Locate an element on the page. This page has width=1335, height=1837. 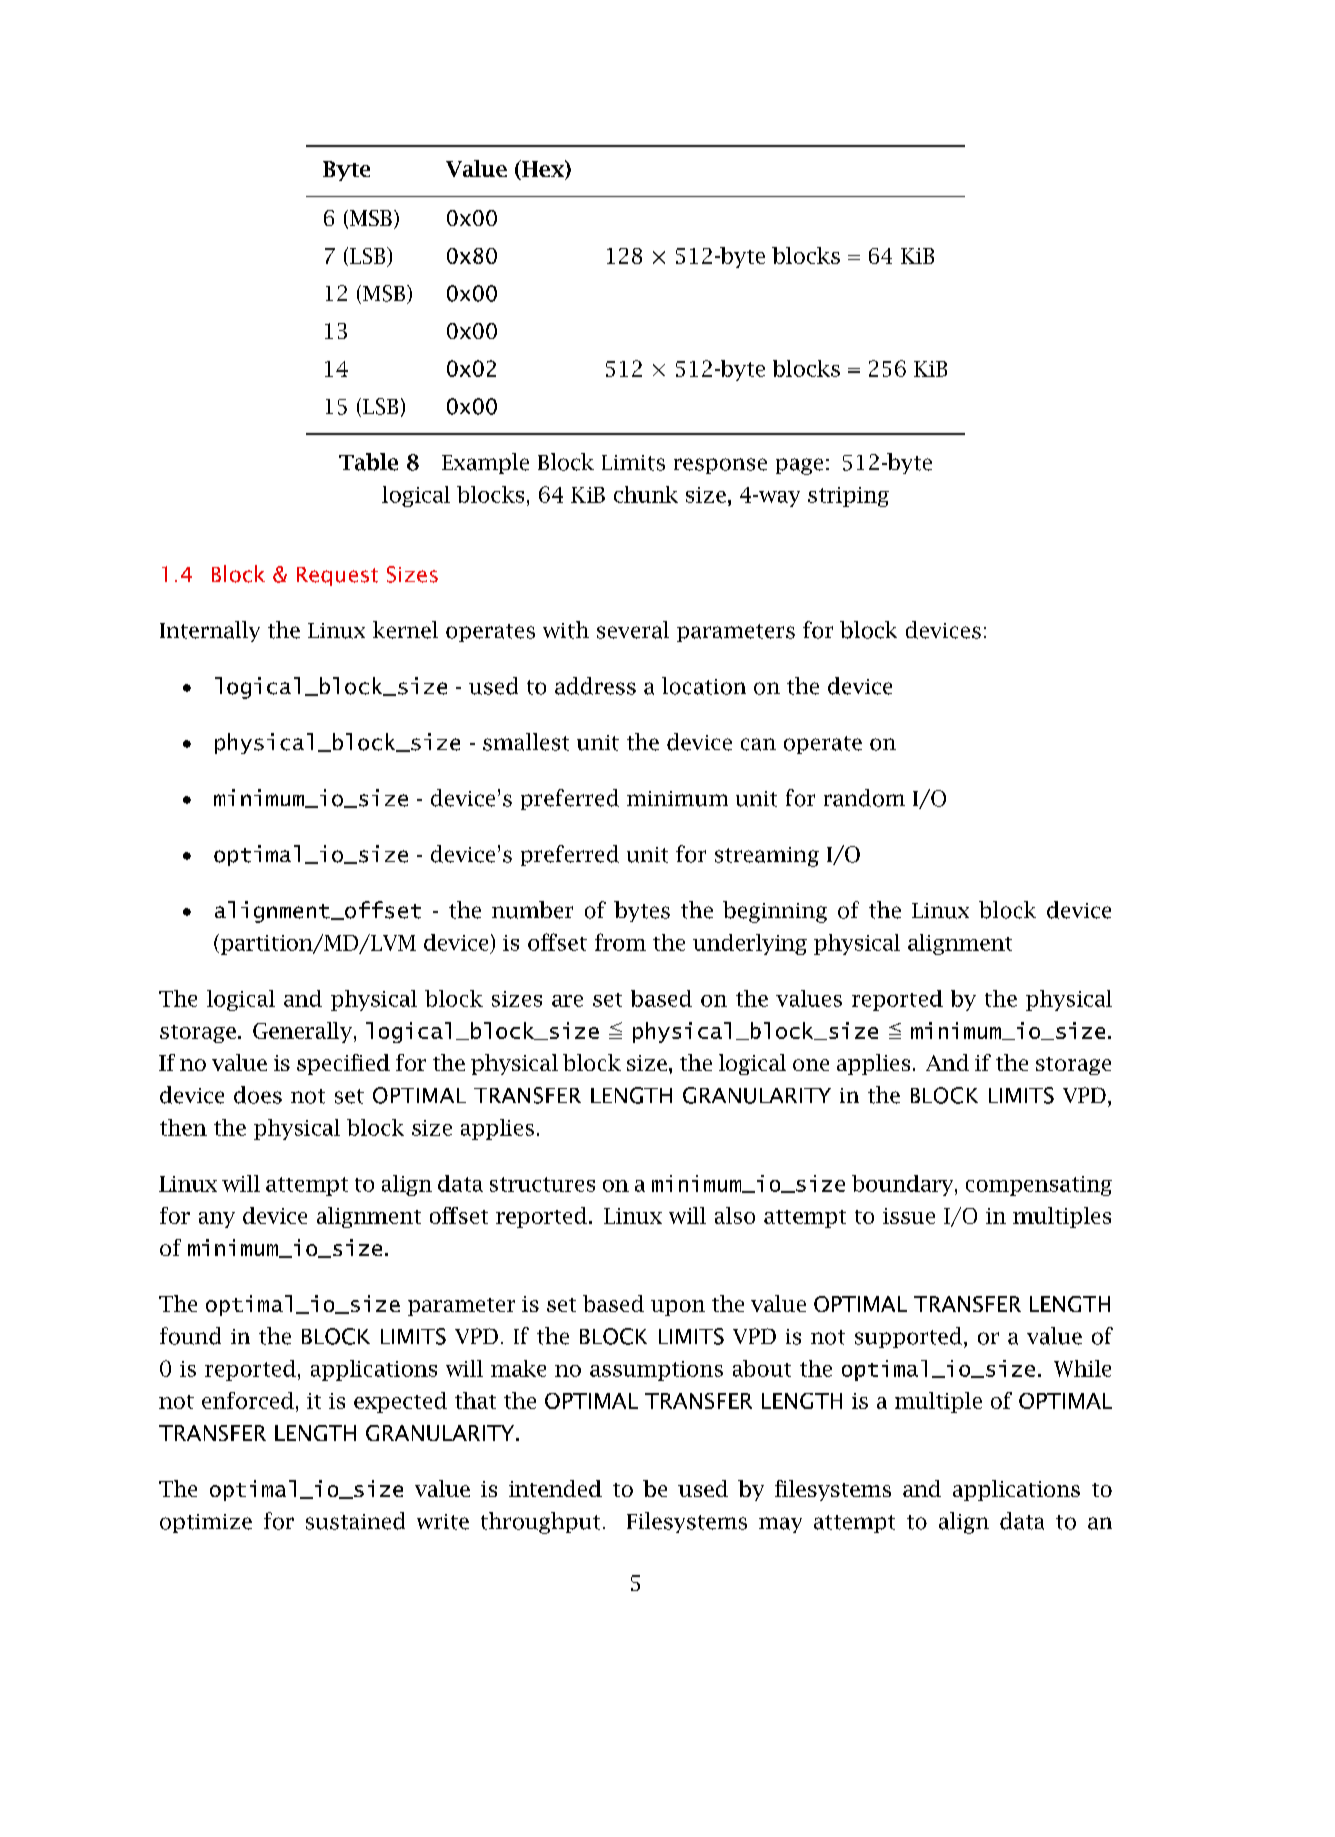
chunk is located at coordinates (646, 494).
